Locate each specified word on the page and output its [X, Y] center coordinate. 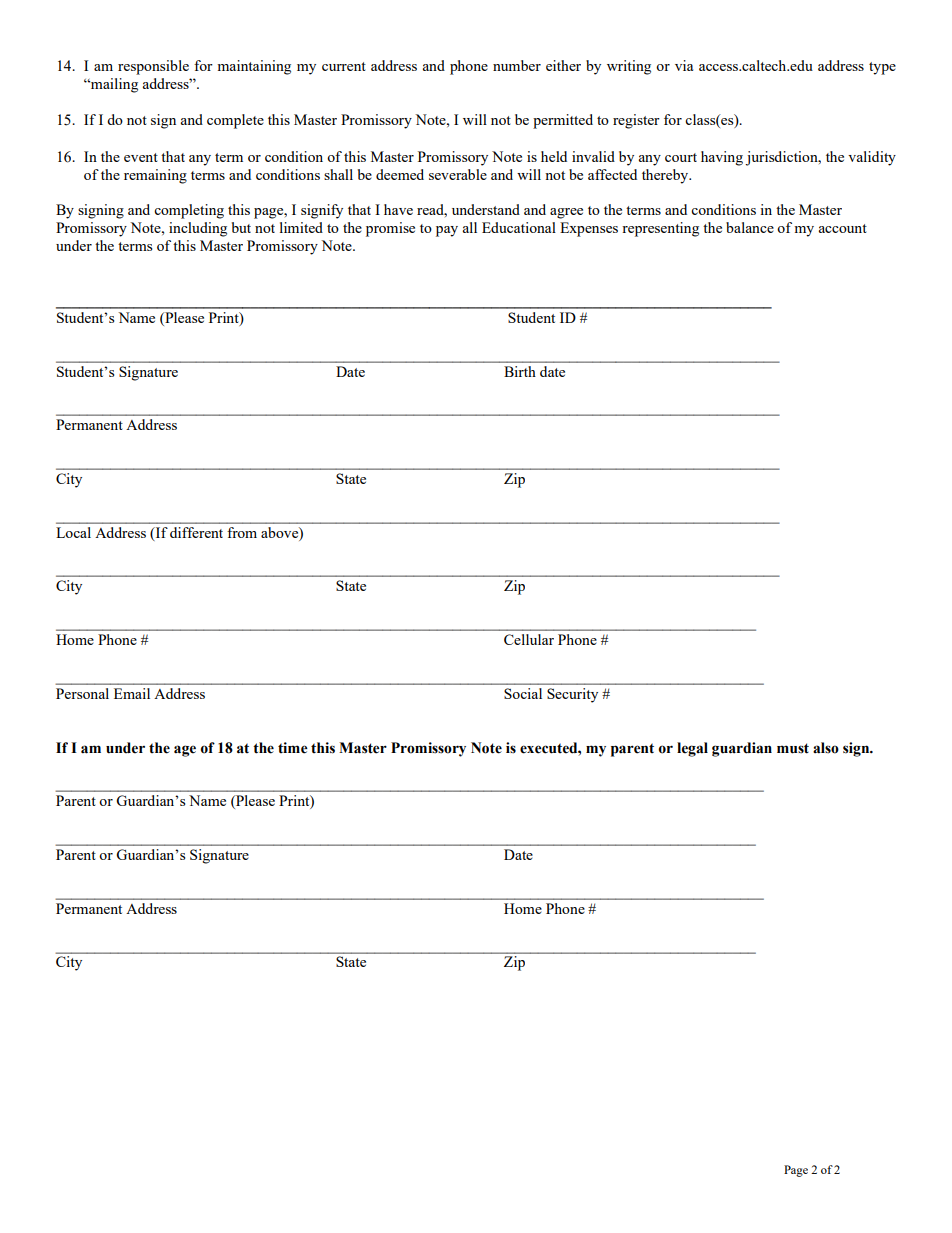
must [793, 748]
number [517, 65]
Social [523, 693]
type [882, 68]
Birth [520, 371]
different [196, 532]
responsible [153, 67]
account [842, 228]
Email [132, 693]
